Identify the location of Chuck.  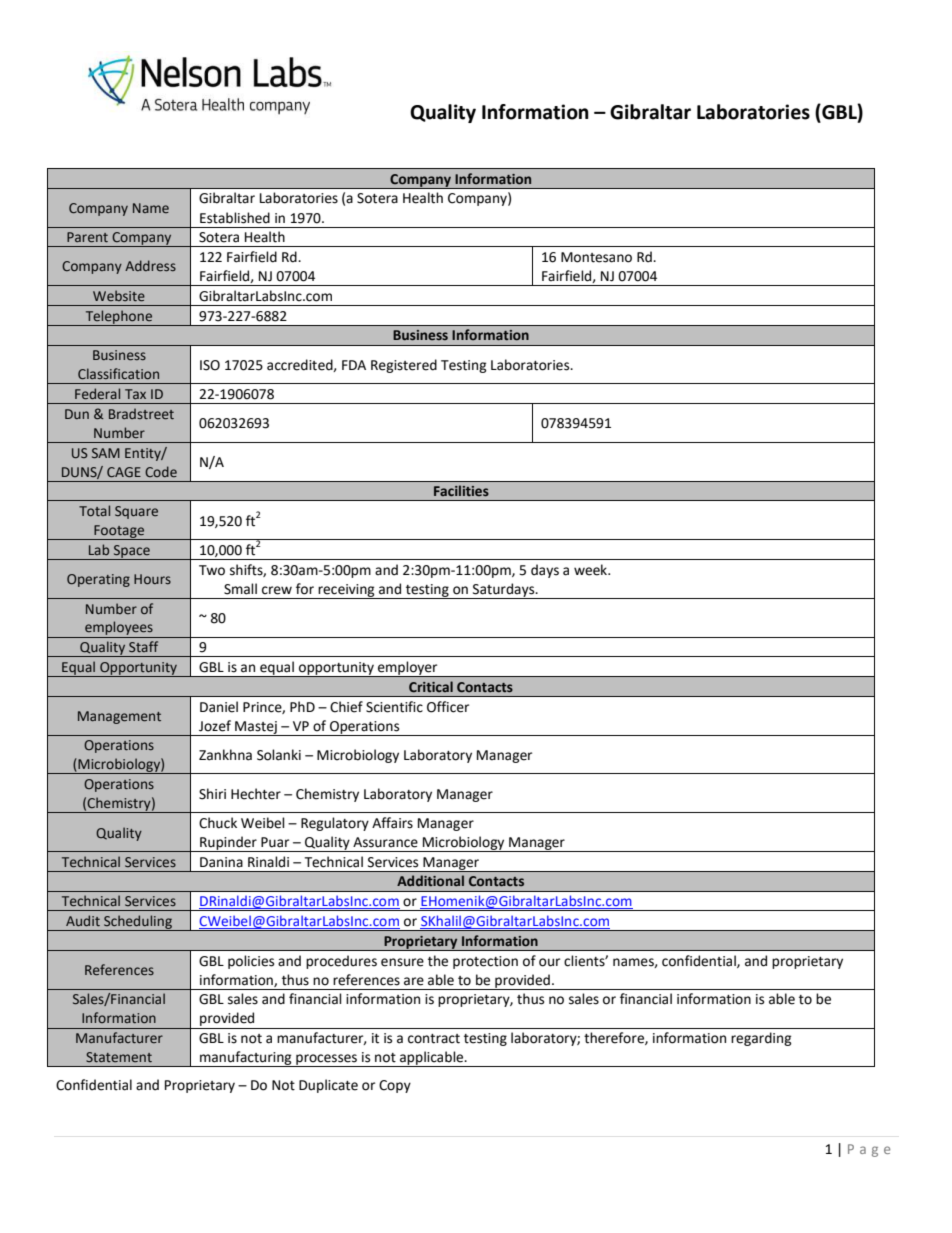
(218, 823).
